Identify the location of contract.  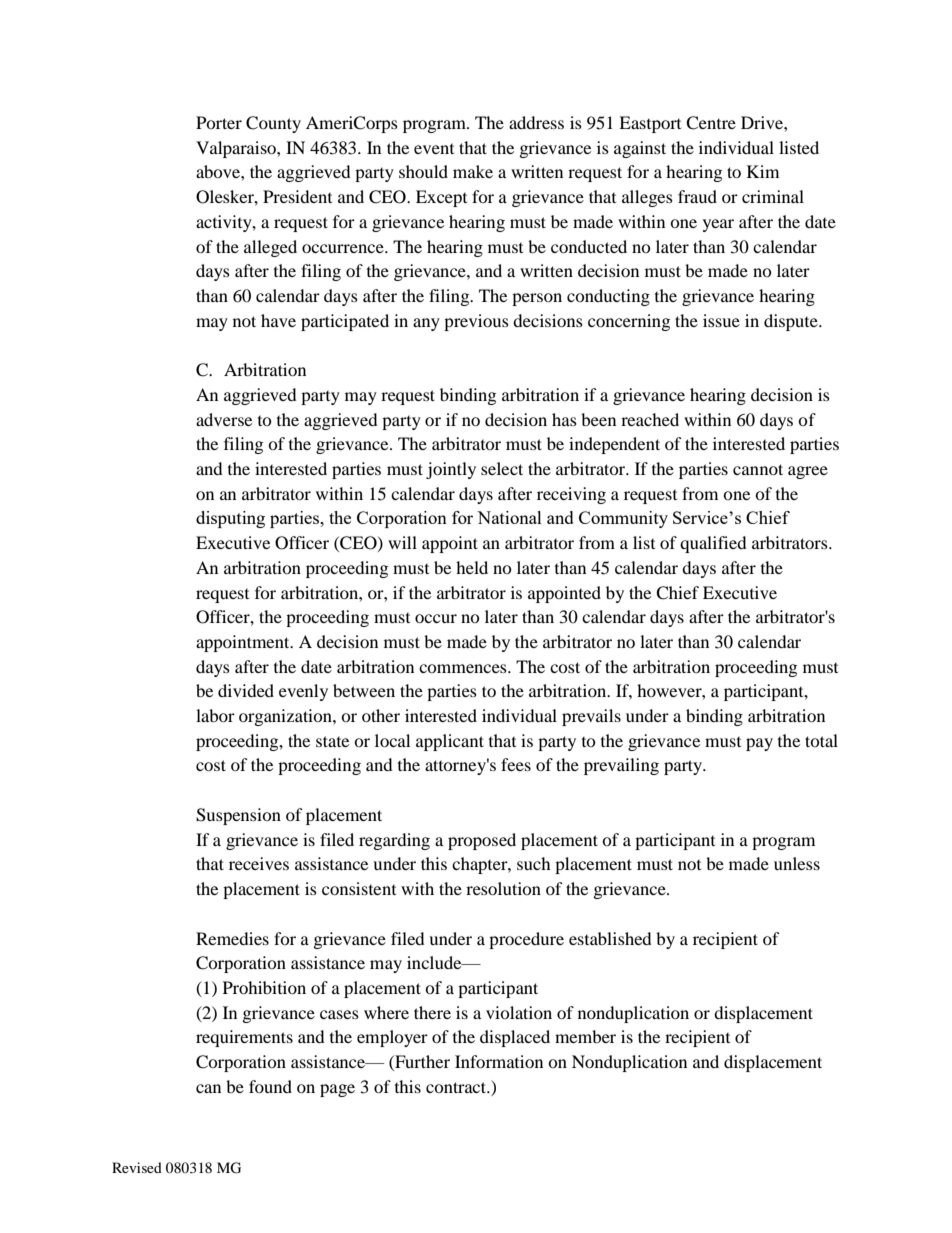
(457, 1087).
